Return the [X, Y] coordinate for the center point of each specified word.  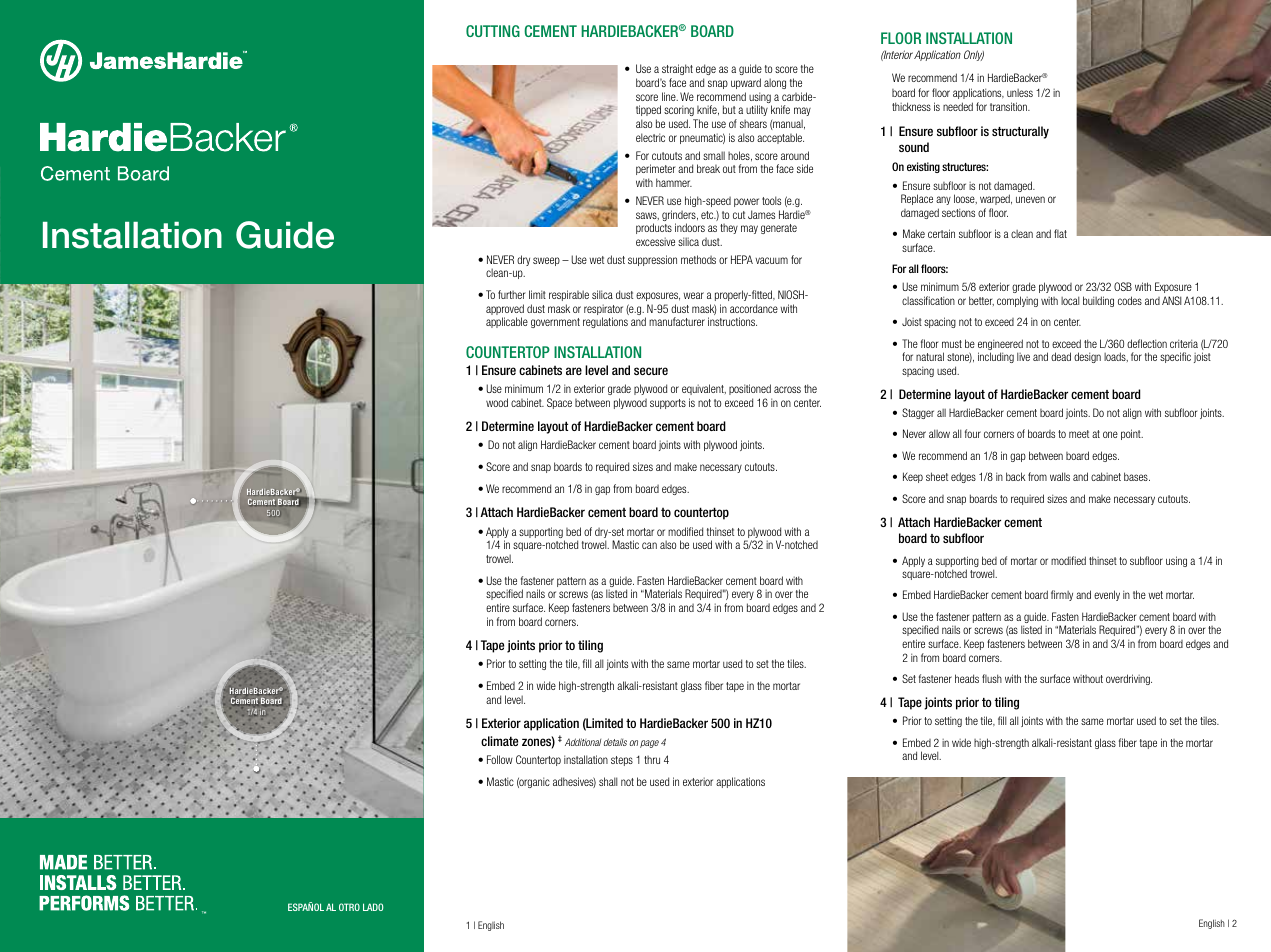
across [787, 389]
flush [992, 678]
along [775, 83]
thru [652, 759]
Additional [583, 742]
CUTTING [493, 31]
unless [1020, 93]
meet [1079, 434]
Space [559, 403]
